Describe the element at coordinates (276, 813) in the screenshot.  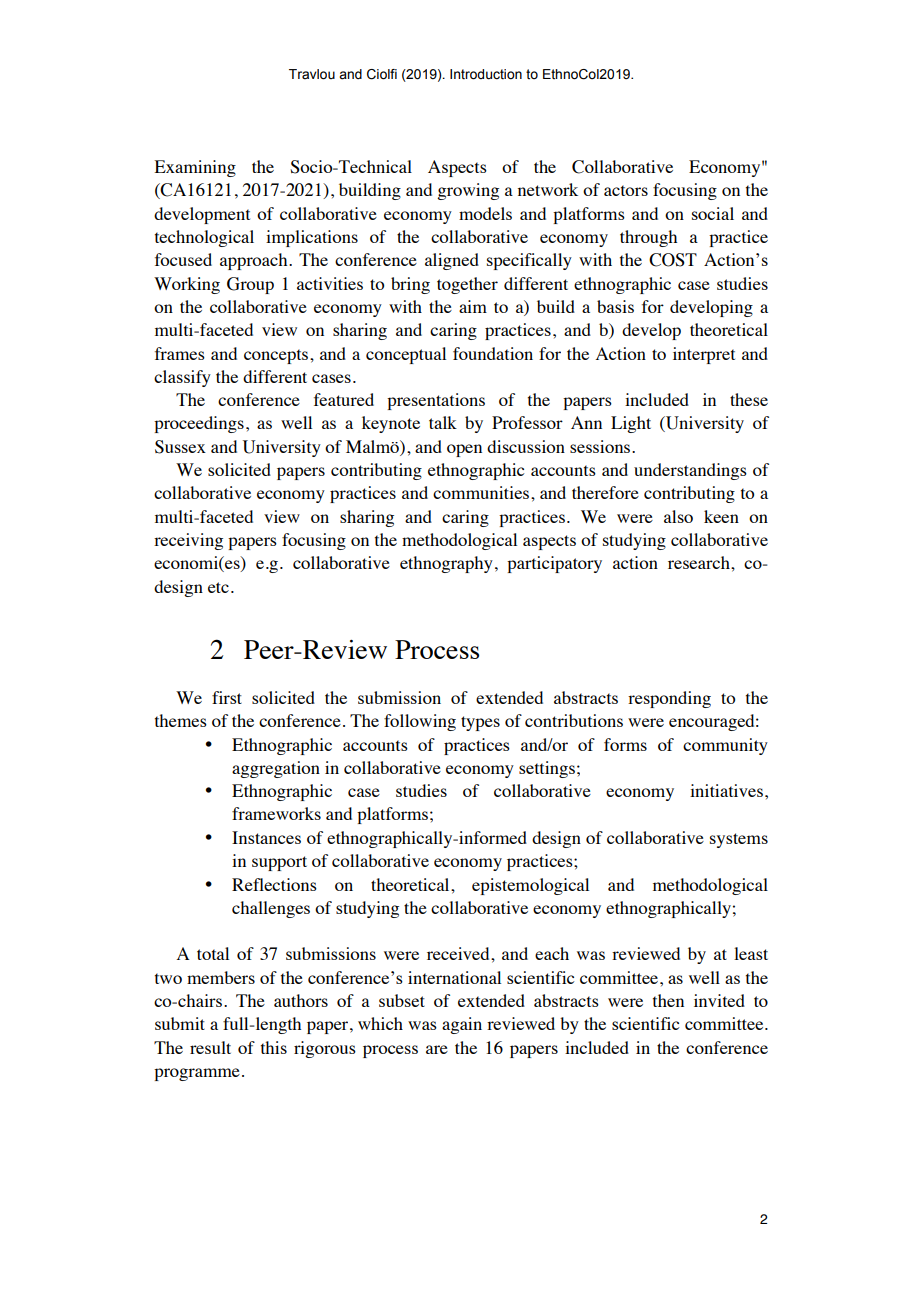
I see `frameworks` at that location.
